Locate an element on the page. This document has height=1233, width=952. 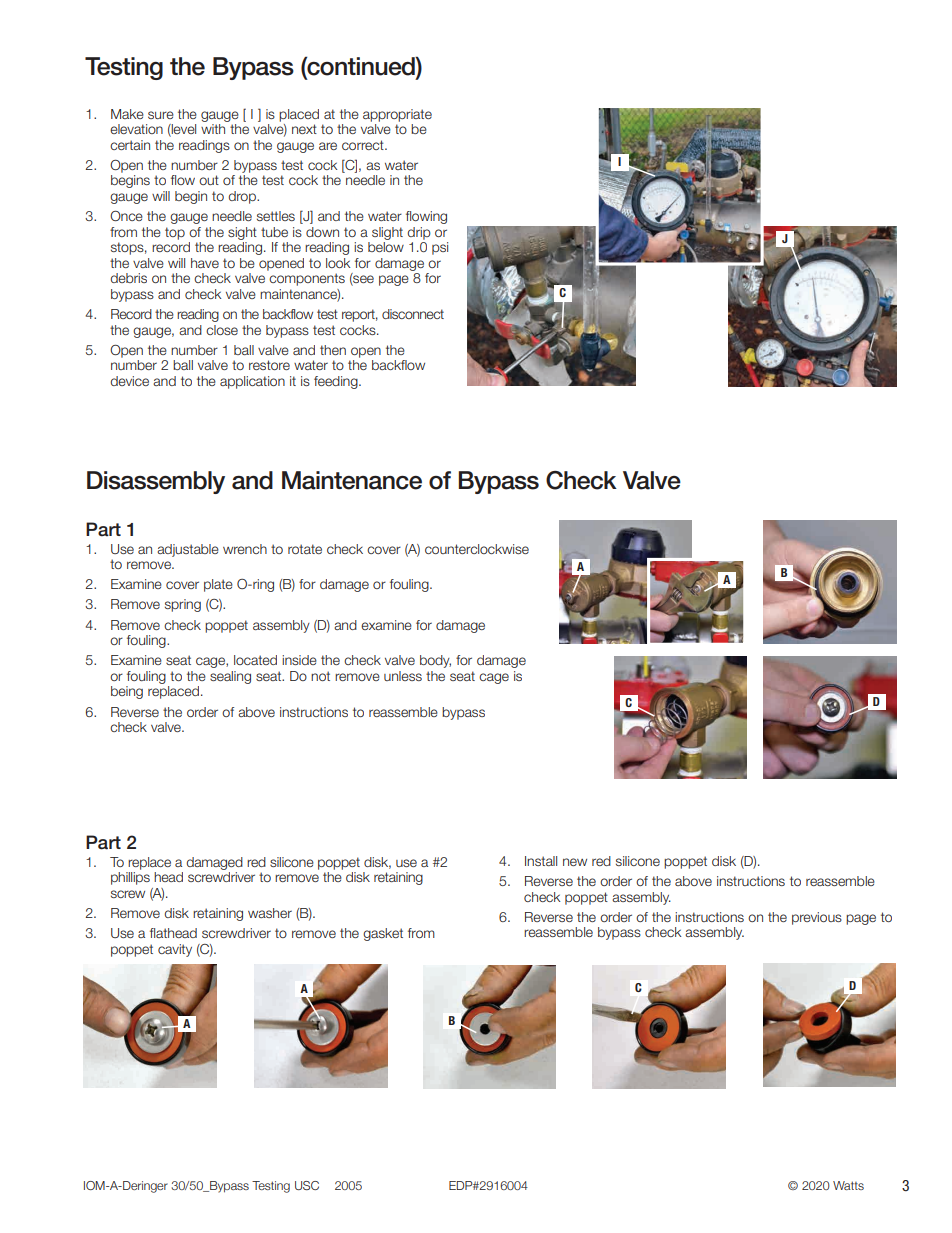
Watts is located at coordinates (848, 1185).
